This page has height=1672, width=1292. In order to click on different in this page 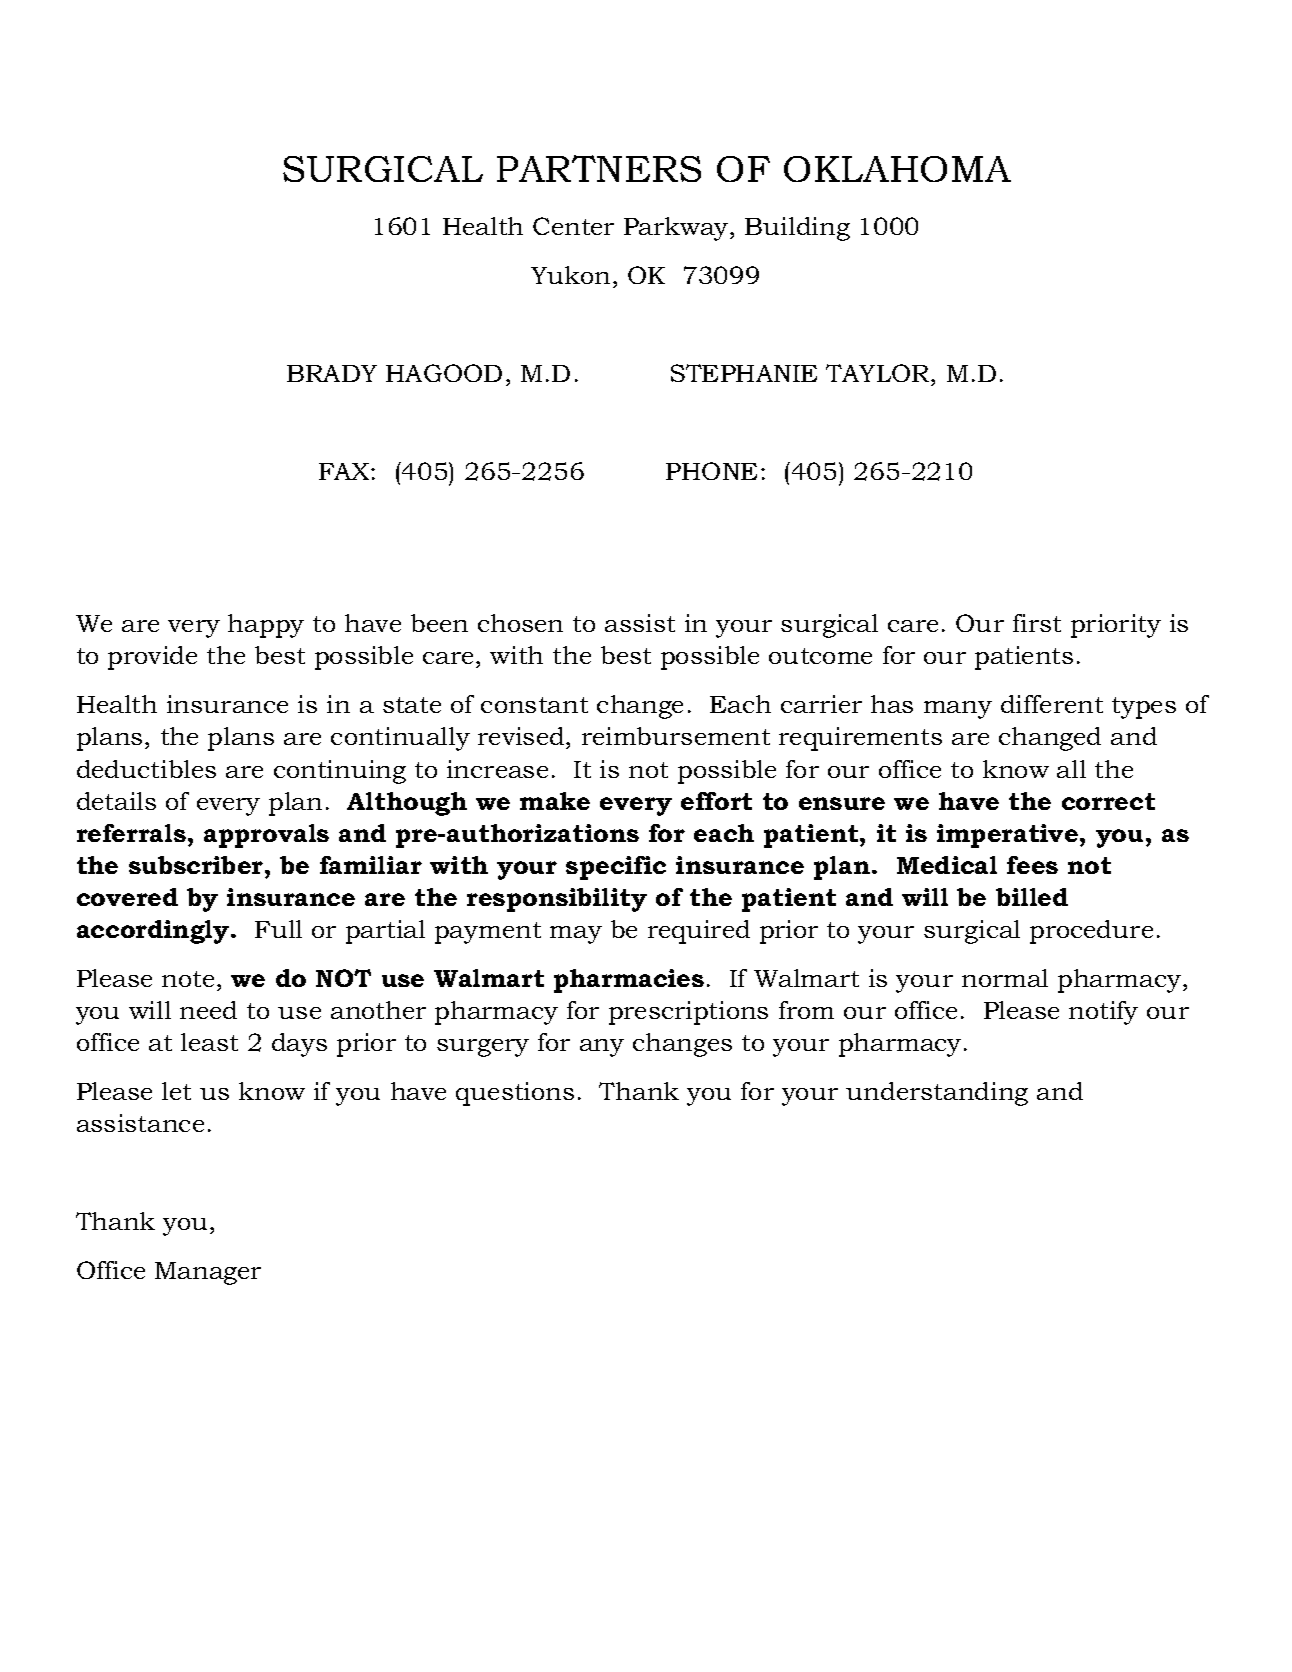, I will do `click(1052, 704)`.
